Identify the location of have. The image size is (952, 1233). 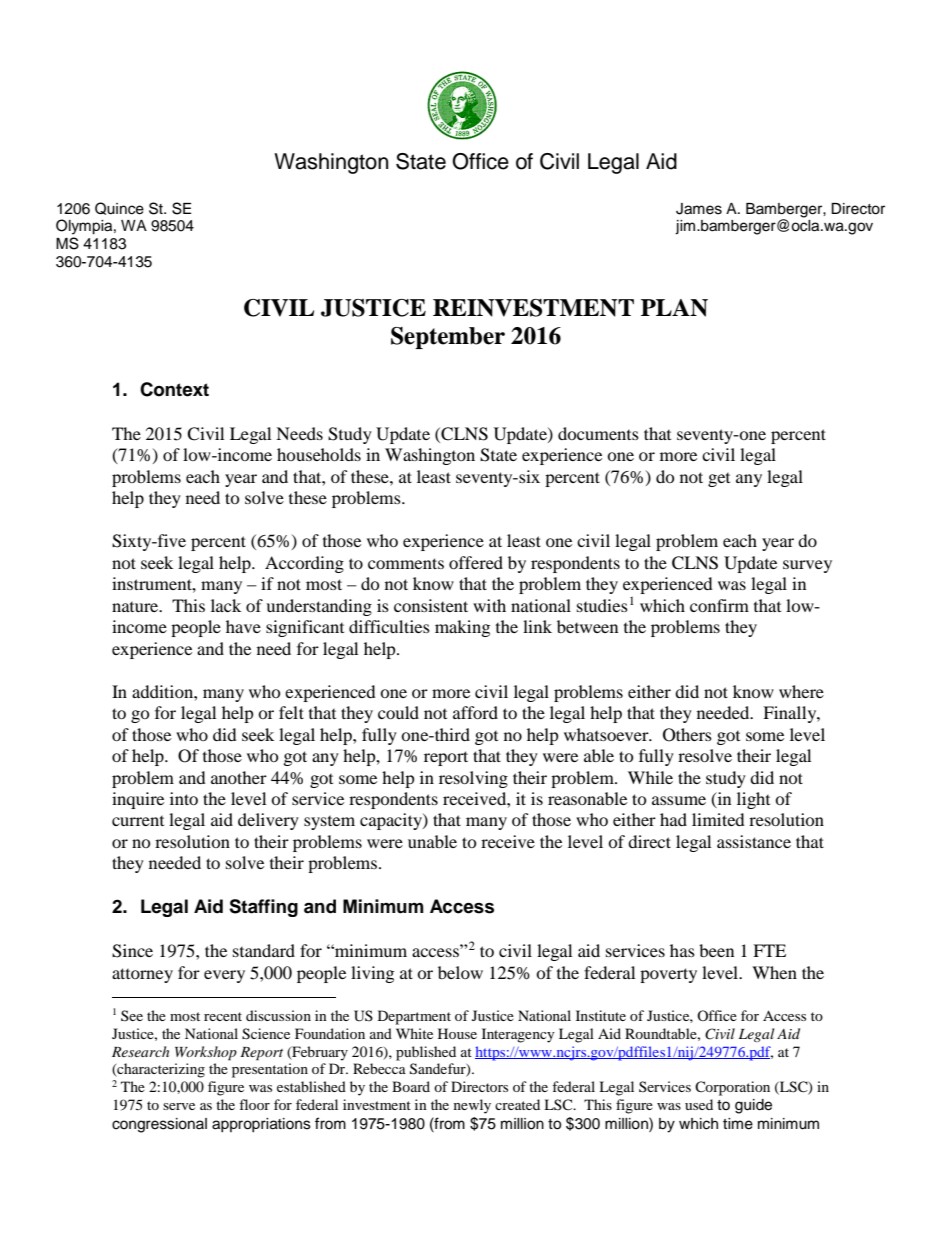
(243, 626).
